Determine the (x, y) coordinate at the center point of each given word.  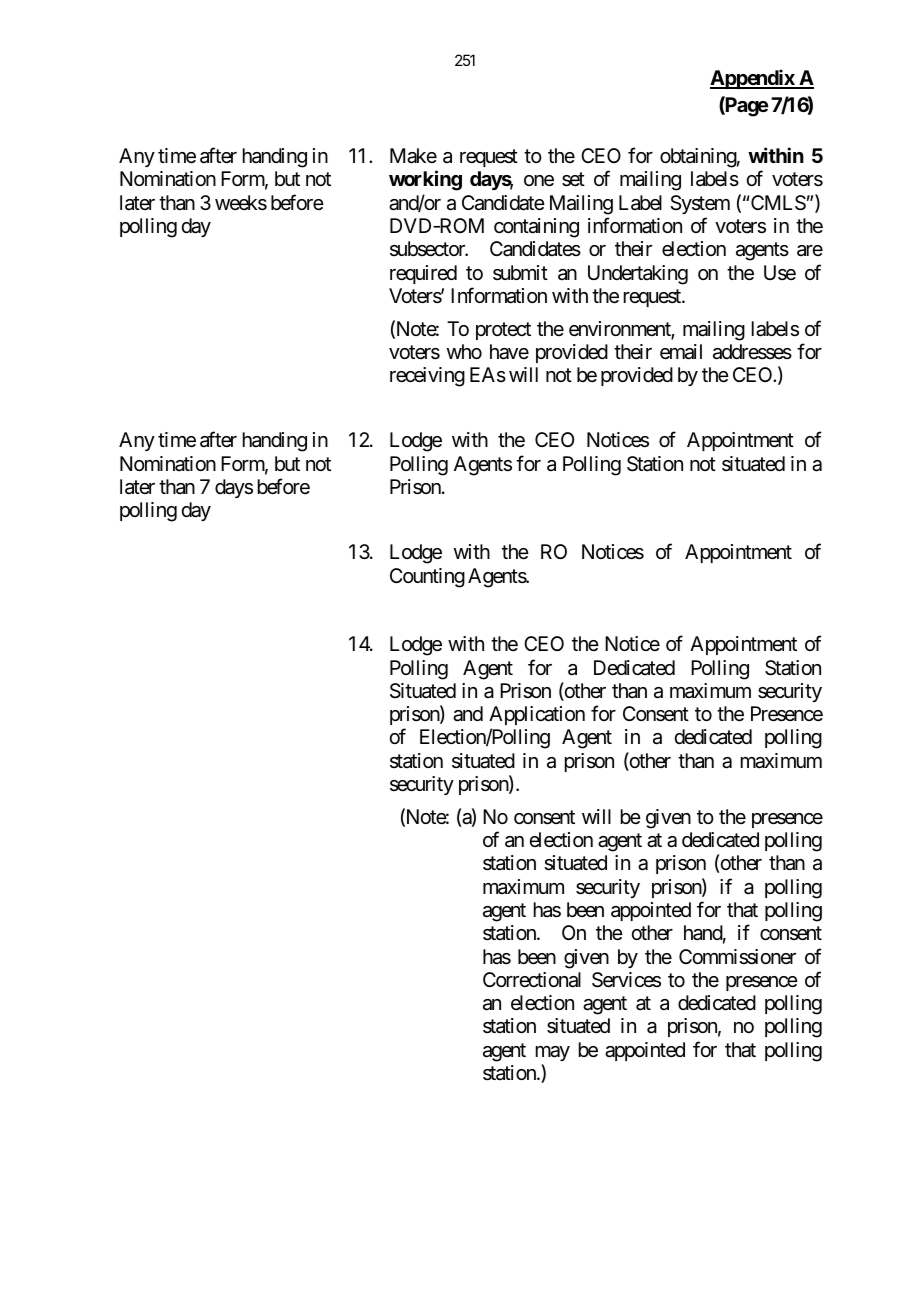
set (573, 180)
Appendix (753, 79)
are (810, 251)
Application (537, 715)
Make (413, 156)
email (681, 352)
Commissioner (737, 957)
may (553, 1053)
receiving (427, 377)
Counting (427, 578)
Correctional (532, 980)
